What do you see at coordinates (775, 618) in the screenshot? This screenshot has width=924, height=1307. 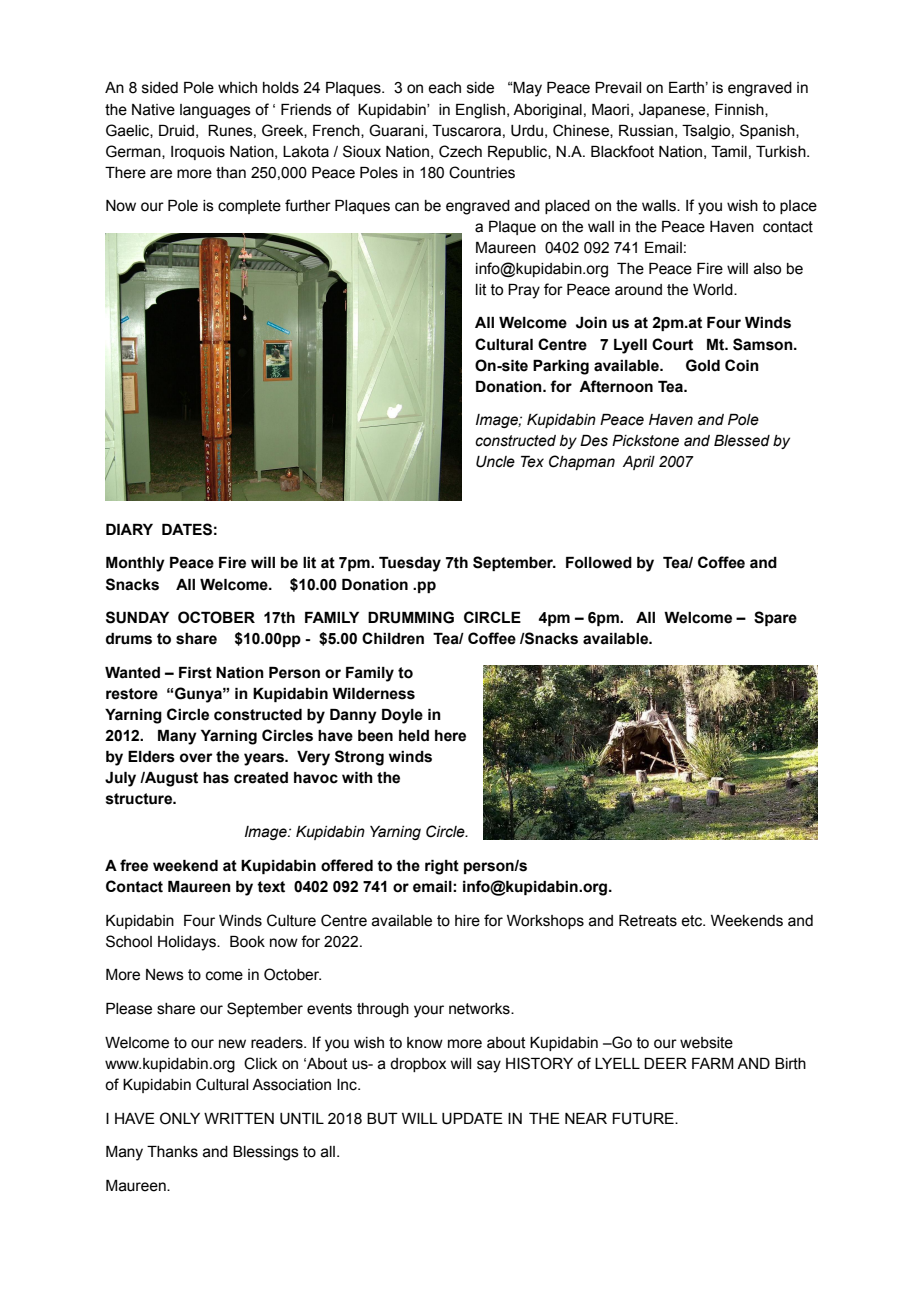 I see `Spare` at bounding box center [775, 618].
